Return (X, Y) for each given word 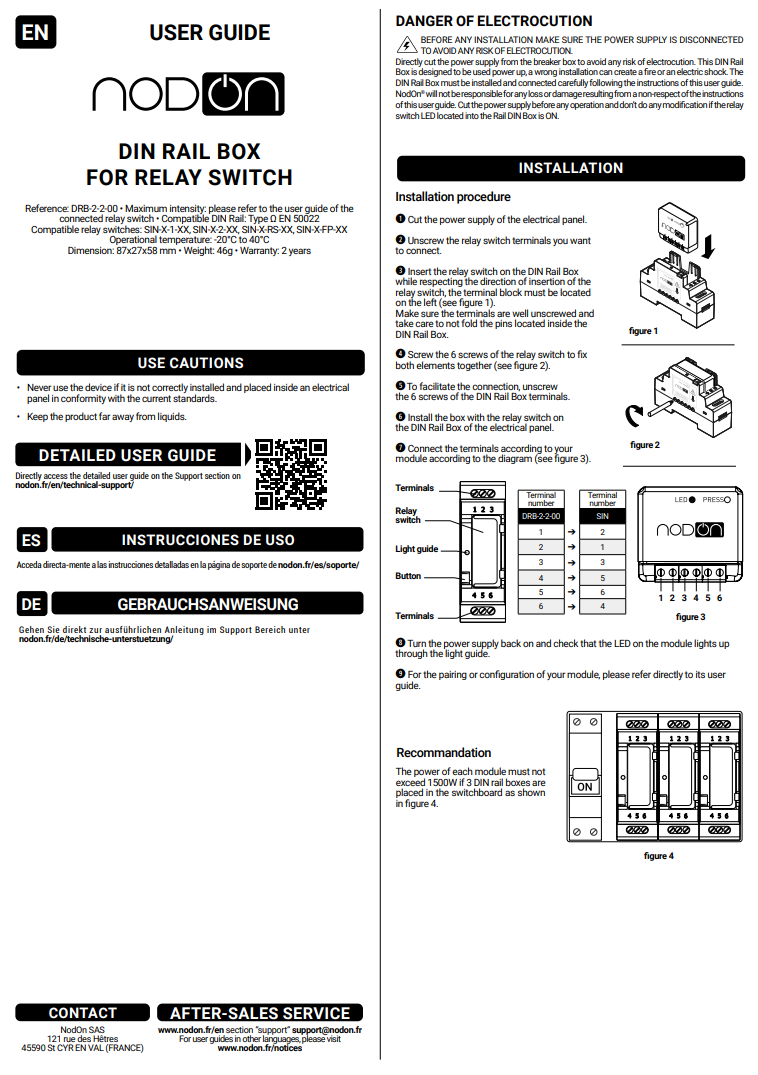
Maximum (146, 208)
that (588, 643)
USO (280, 540)
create (625, 72)
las (102, 564)
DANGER (424, 21)
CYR (65, 1047)
